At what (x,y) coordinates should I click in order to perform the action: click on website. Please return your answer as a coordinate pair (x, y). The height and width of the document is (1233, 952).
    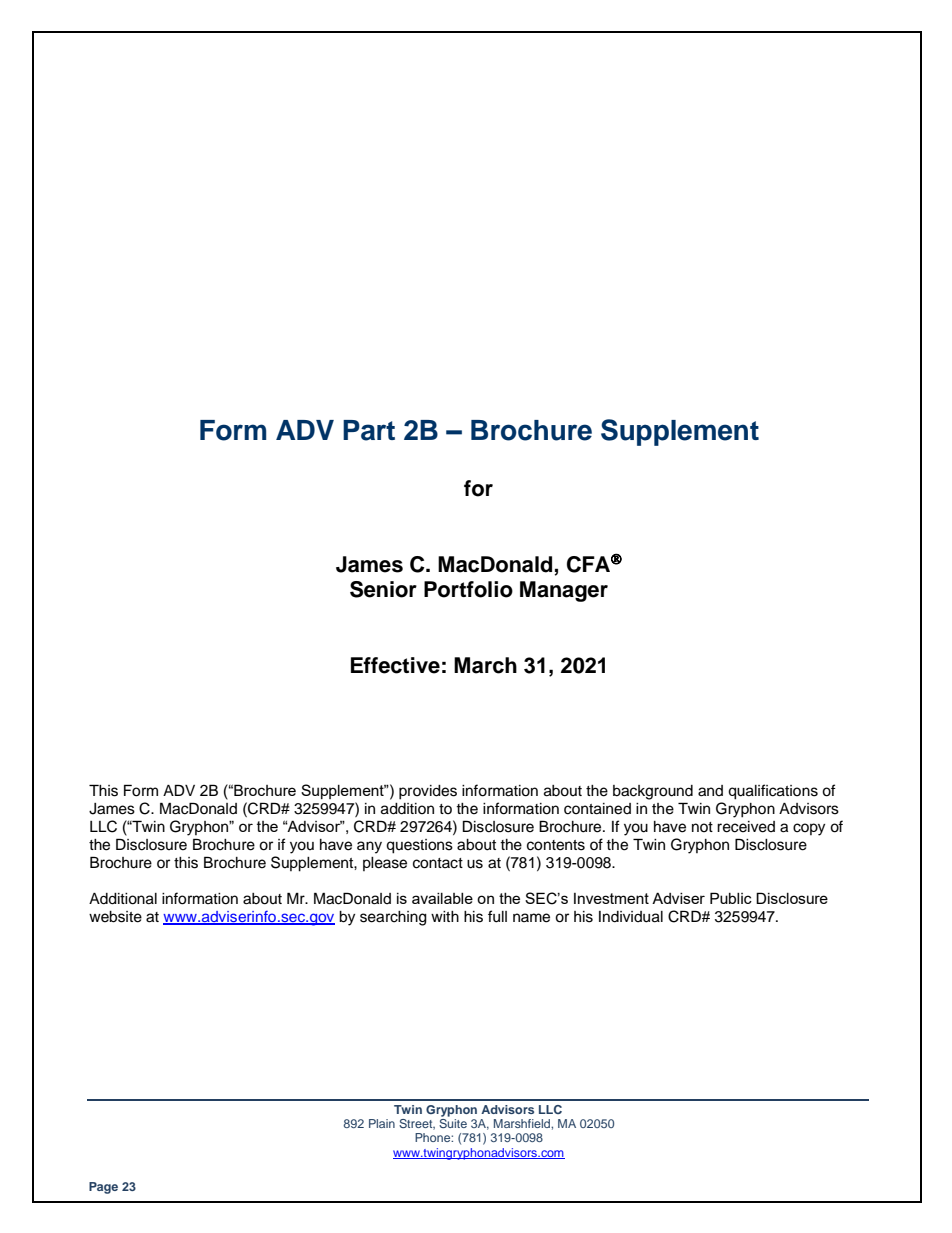
    Looking at the image, I should click on (115, 917).
